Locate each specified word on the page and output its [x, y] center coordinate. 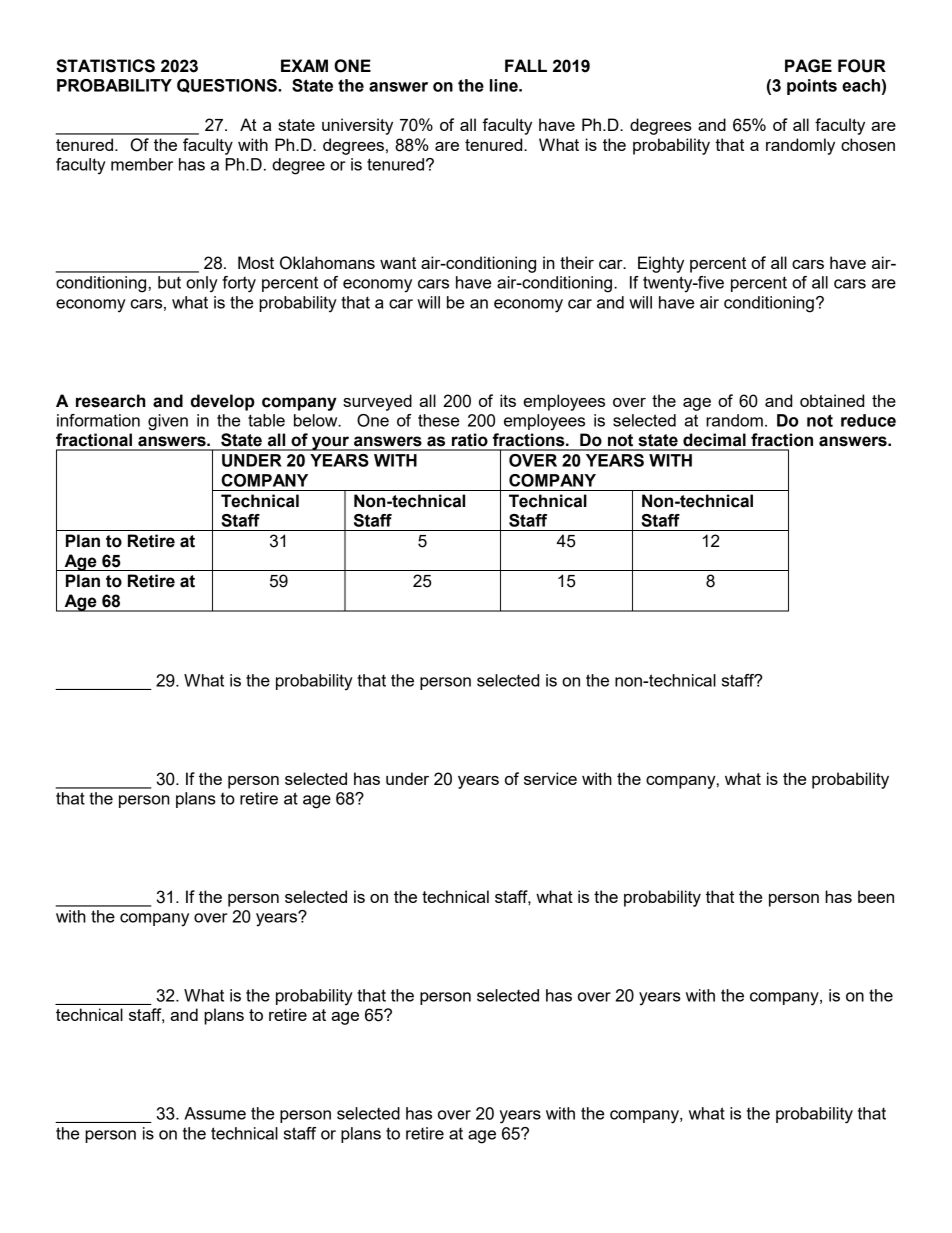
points [812, 87]
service [550, 778]
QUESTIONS [228, 86]
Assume [215, 1113]
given [168, 422]
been [876, 896]
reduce [868, 420]
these [438, 420]
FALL [526, 65]
